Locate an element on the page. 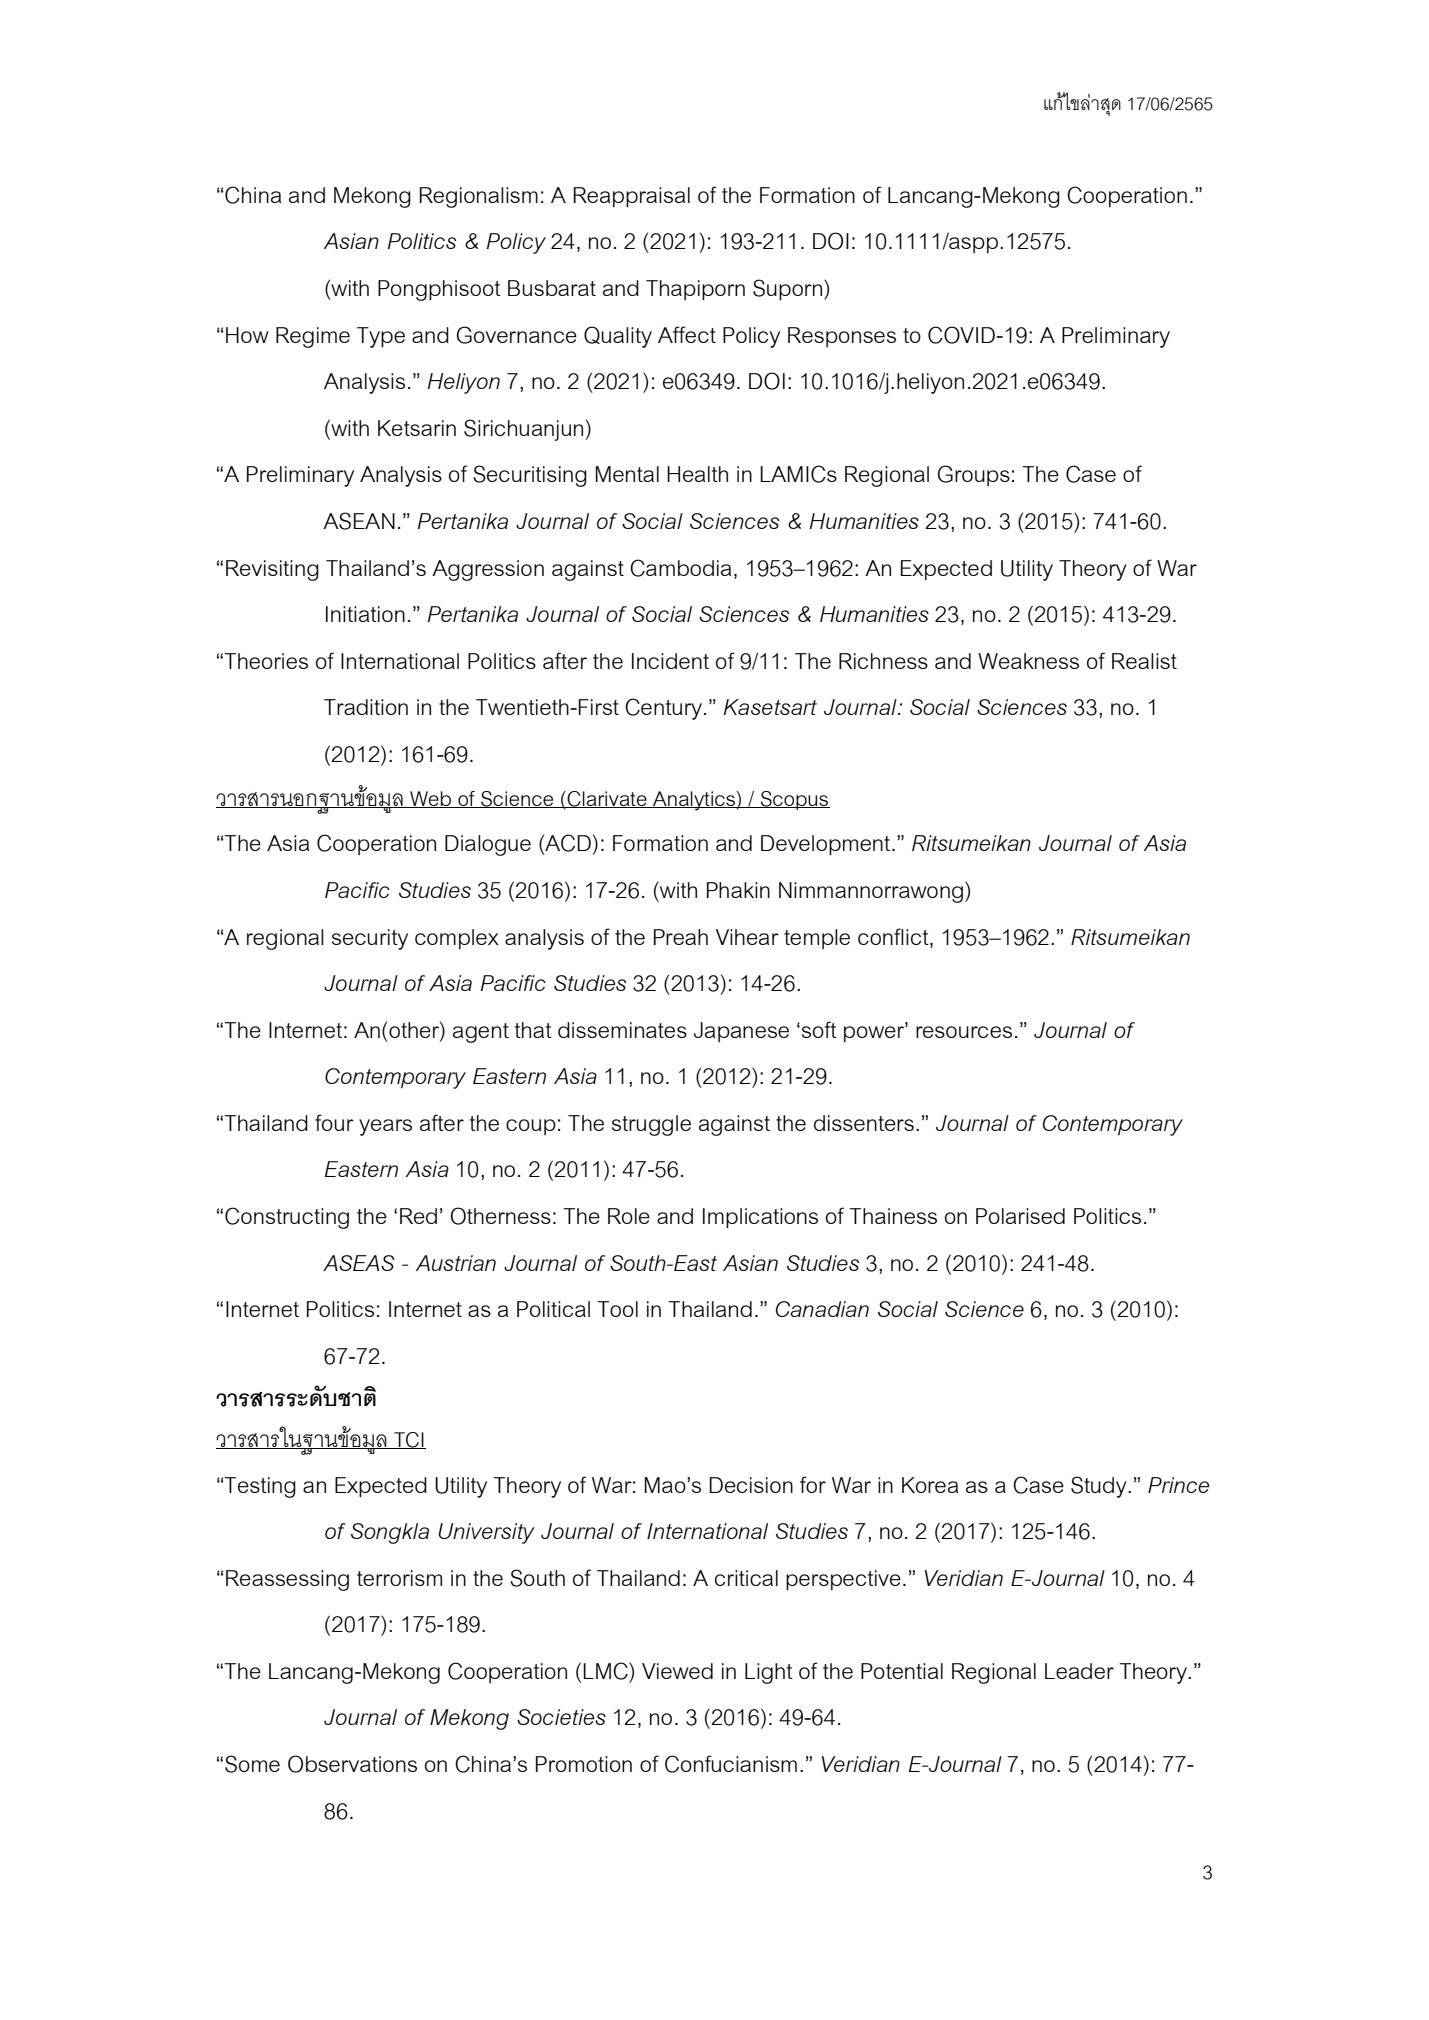 The image size is (1429, 2020). Implications is located at coordinates (760, 1218).
